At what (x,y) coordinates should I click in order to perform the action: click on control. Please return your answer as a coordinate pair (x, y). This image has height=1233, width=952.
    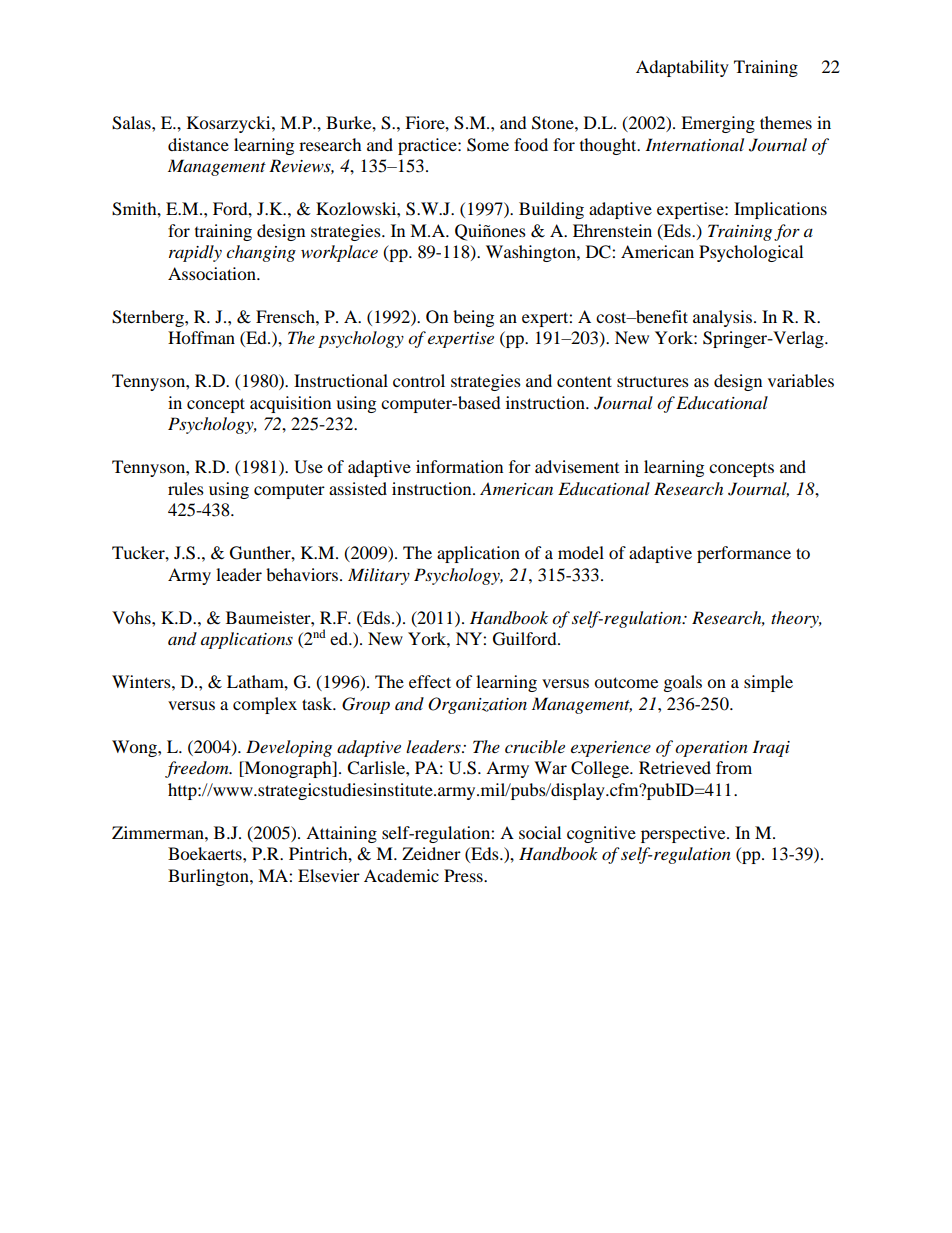
    Looking at the image, I should click on (419, 380).
